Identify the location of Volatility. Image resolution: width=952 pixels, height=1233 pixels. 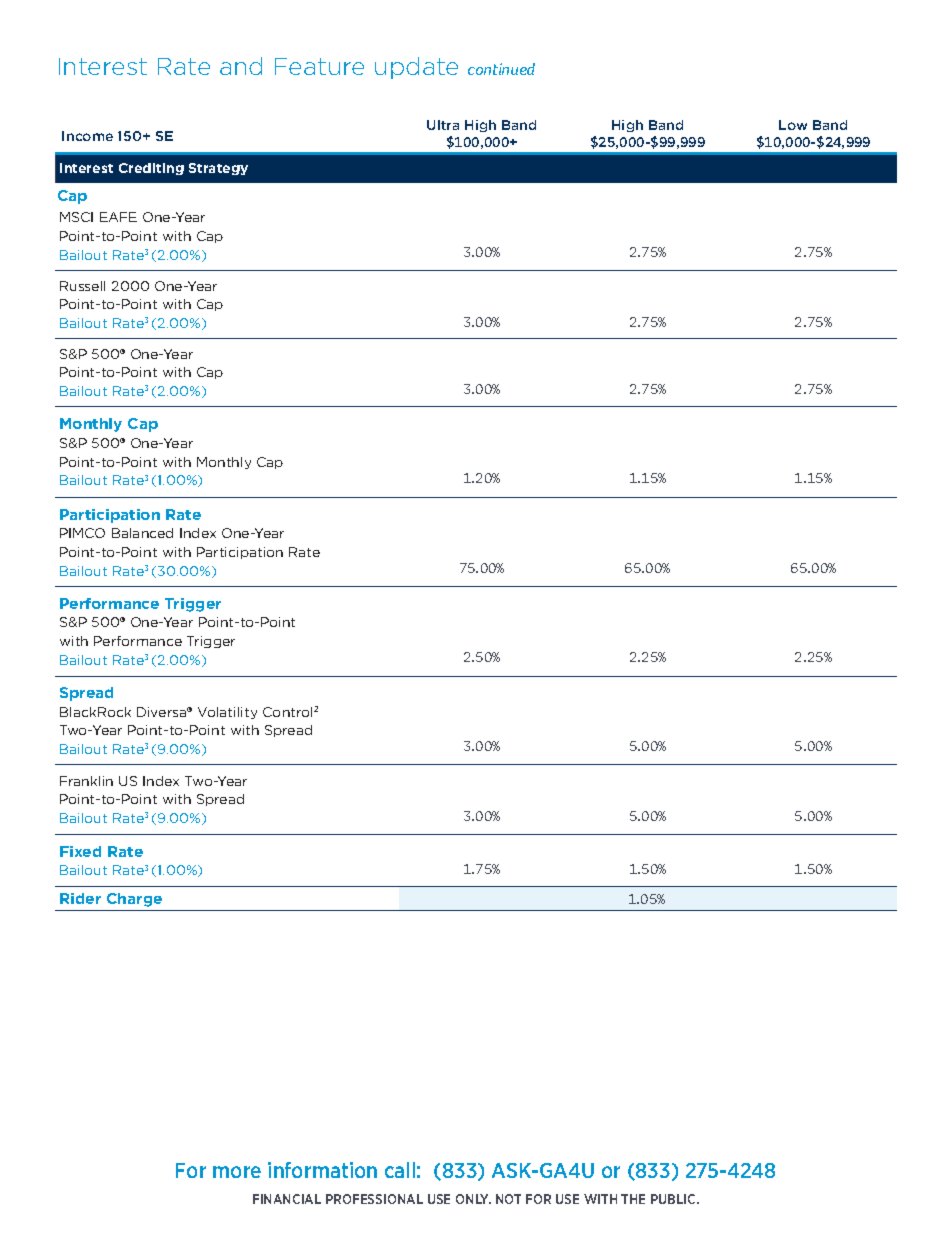
(227, 713).
